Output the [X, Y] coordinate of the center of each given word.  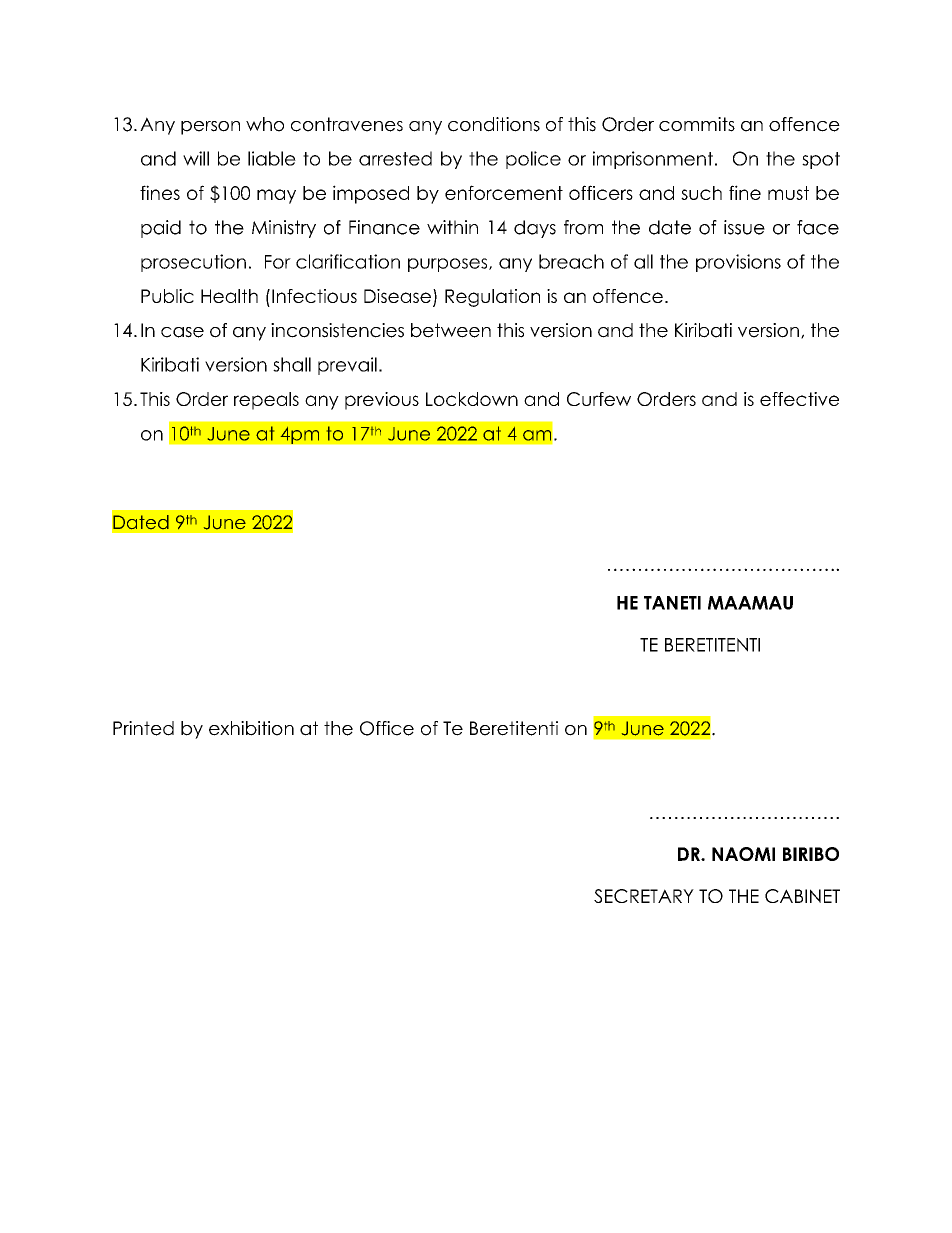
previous [382, 401]
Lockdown [472, 399]
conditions [494, 124]
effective [799, 399]
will [196, 158]
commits [697, 124]
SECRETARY [644, 896]
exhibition [251, 728]
